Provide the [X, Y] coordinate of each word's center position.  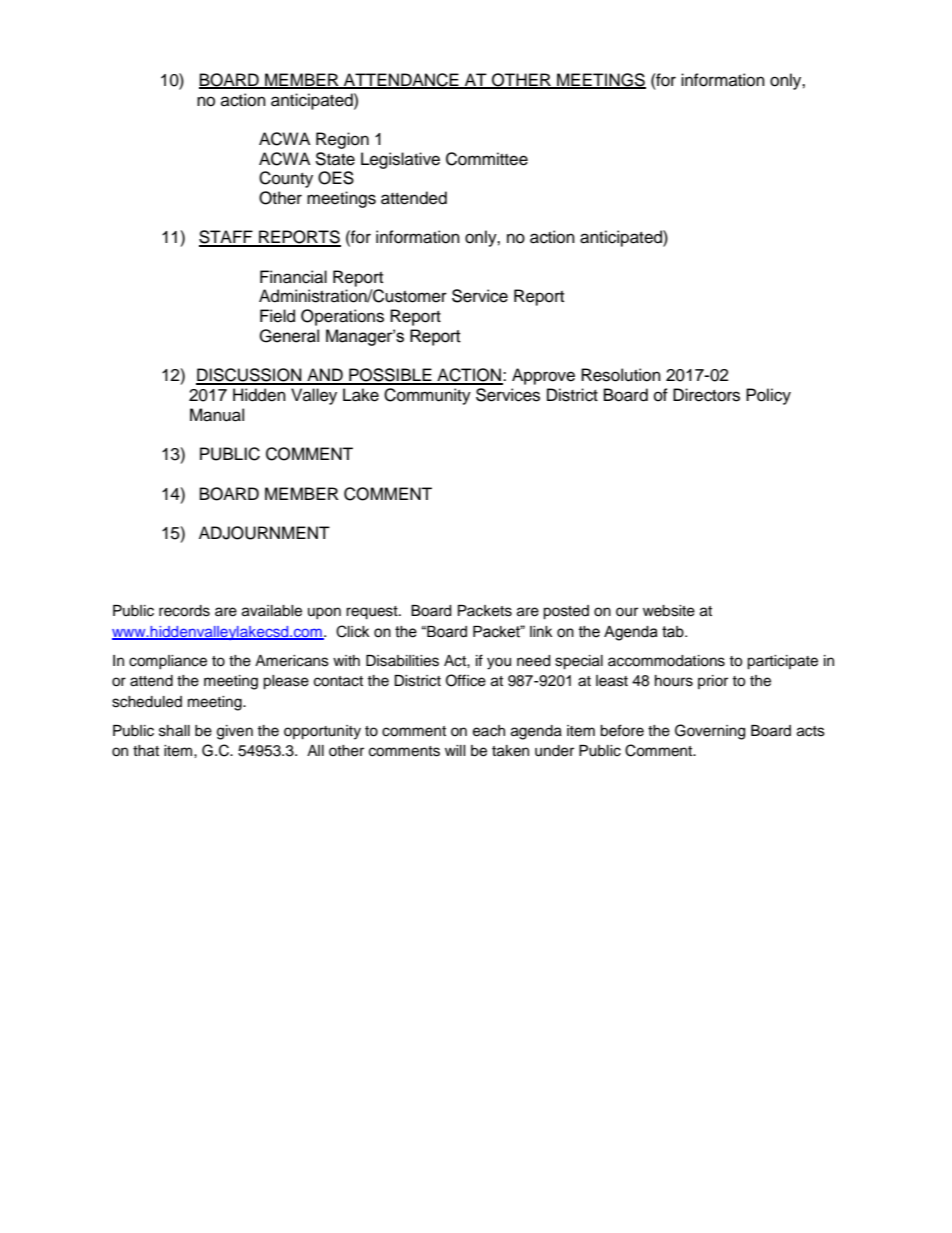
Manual [217, 415]
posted [566, 612]
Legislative [400, 160]
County [286, 179]
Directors [706, 395]
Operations [342, 317]
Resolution [621, 375]
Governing [710, 732]
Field [277, 316]
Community [427, 396]
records [184, 611]
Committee [487, 159]
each [489, 731]
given [235, 732]
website [669, 611]
